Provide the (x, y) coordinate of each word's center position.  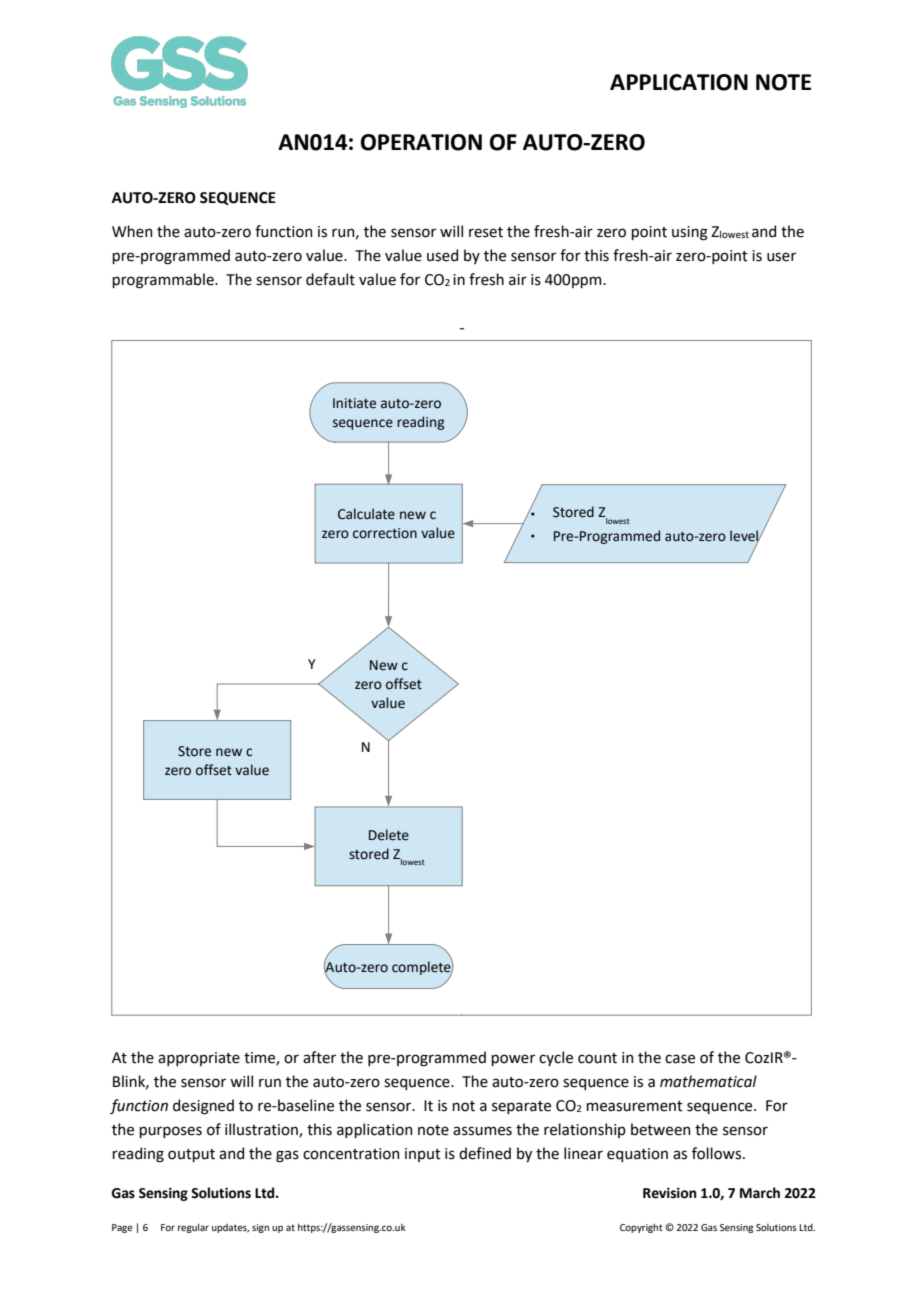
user (781, 257)
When (132, 231)
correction (385, 533)
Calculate (366, 514)
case (680, 1059)
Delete (389, 835)
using (690, 233)
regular (193, 1228)
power (513, 1060)
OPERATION (421, 142)
